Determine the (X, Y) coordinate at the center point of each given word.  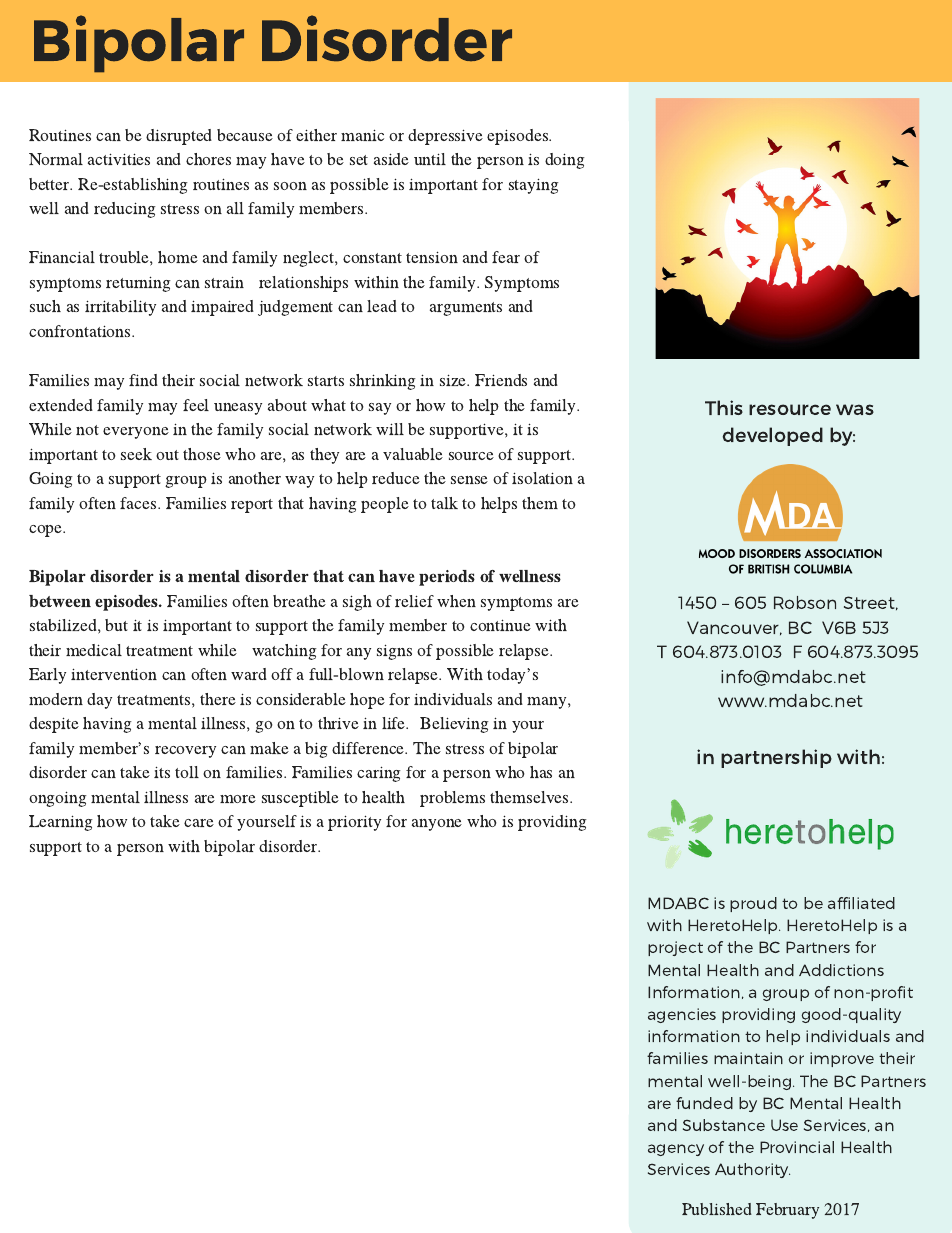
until (430, 159)
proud (753, 904)
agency (676, 1150)
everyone (136, 433)
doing (565, 161)
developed (773, 436)
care (199, 823)
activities (119, 159)
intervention (114, 674)
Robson (805, 602)
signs (394, 652)
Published (717, 1209)
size (454, 380)
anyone (437, 825)
